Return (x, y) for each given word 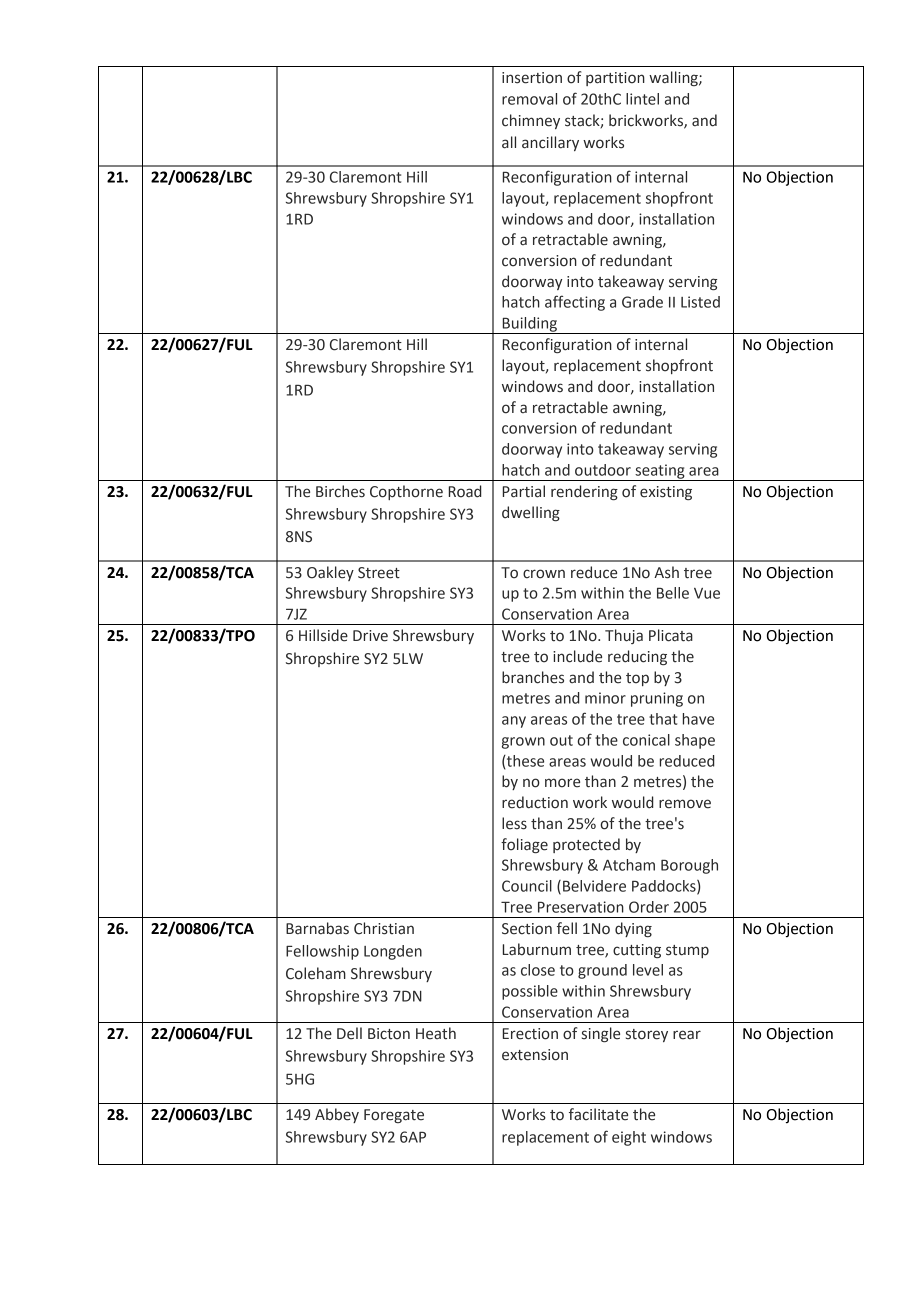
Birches (340, 491)
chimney (531, 121)
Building (529, 325)
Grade (642, 302)
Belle (673, 593)
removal (529, 99)
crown (544, 574)
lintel (642, 99)
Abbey (337, 1115)
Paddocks (665, 887)
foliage (524, 845)
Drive (370, 636)
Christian (384, 928)
